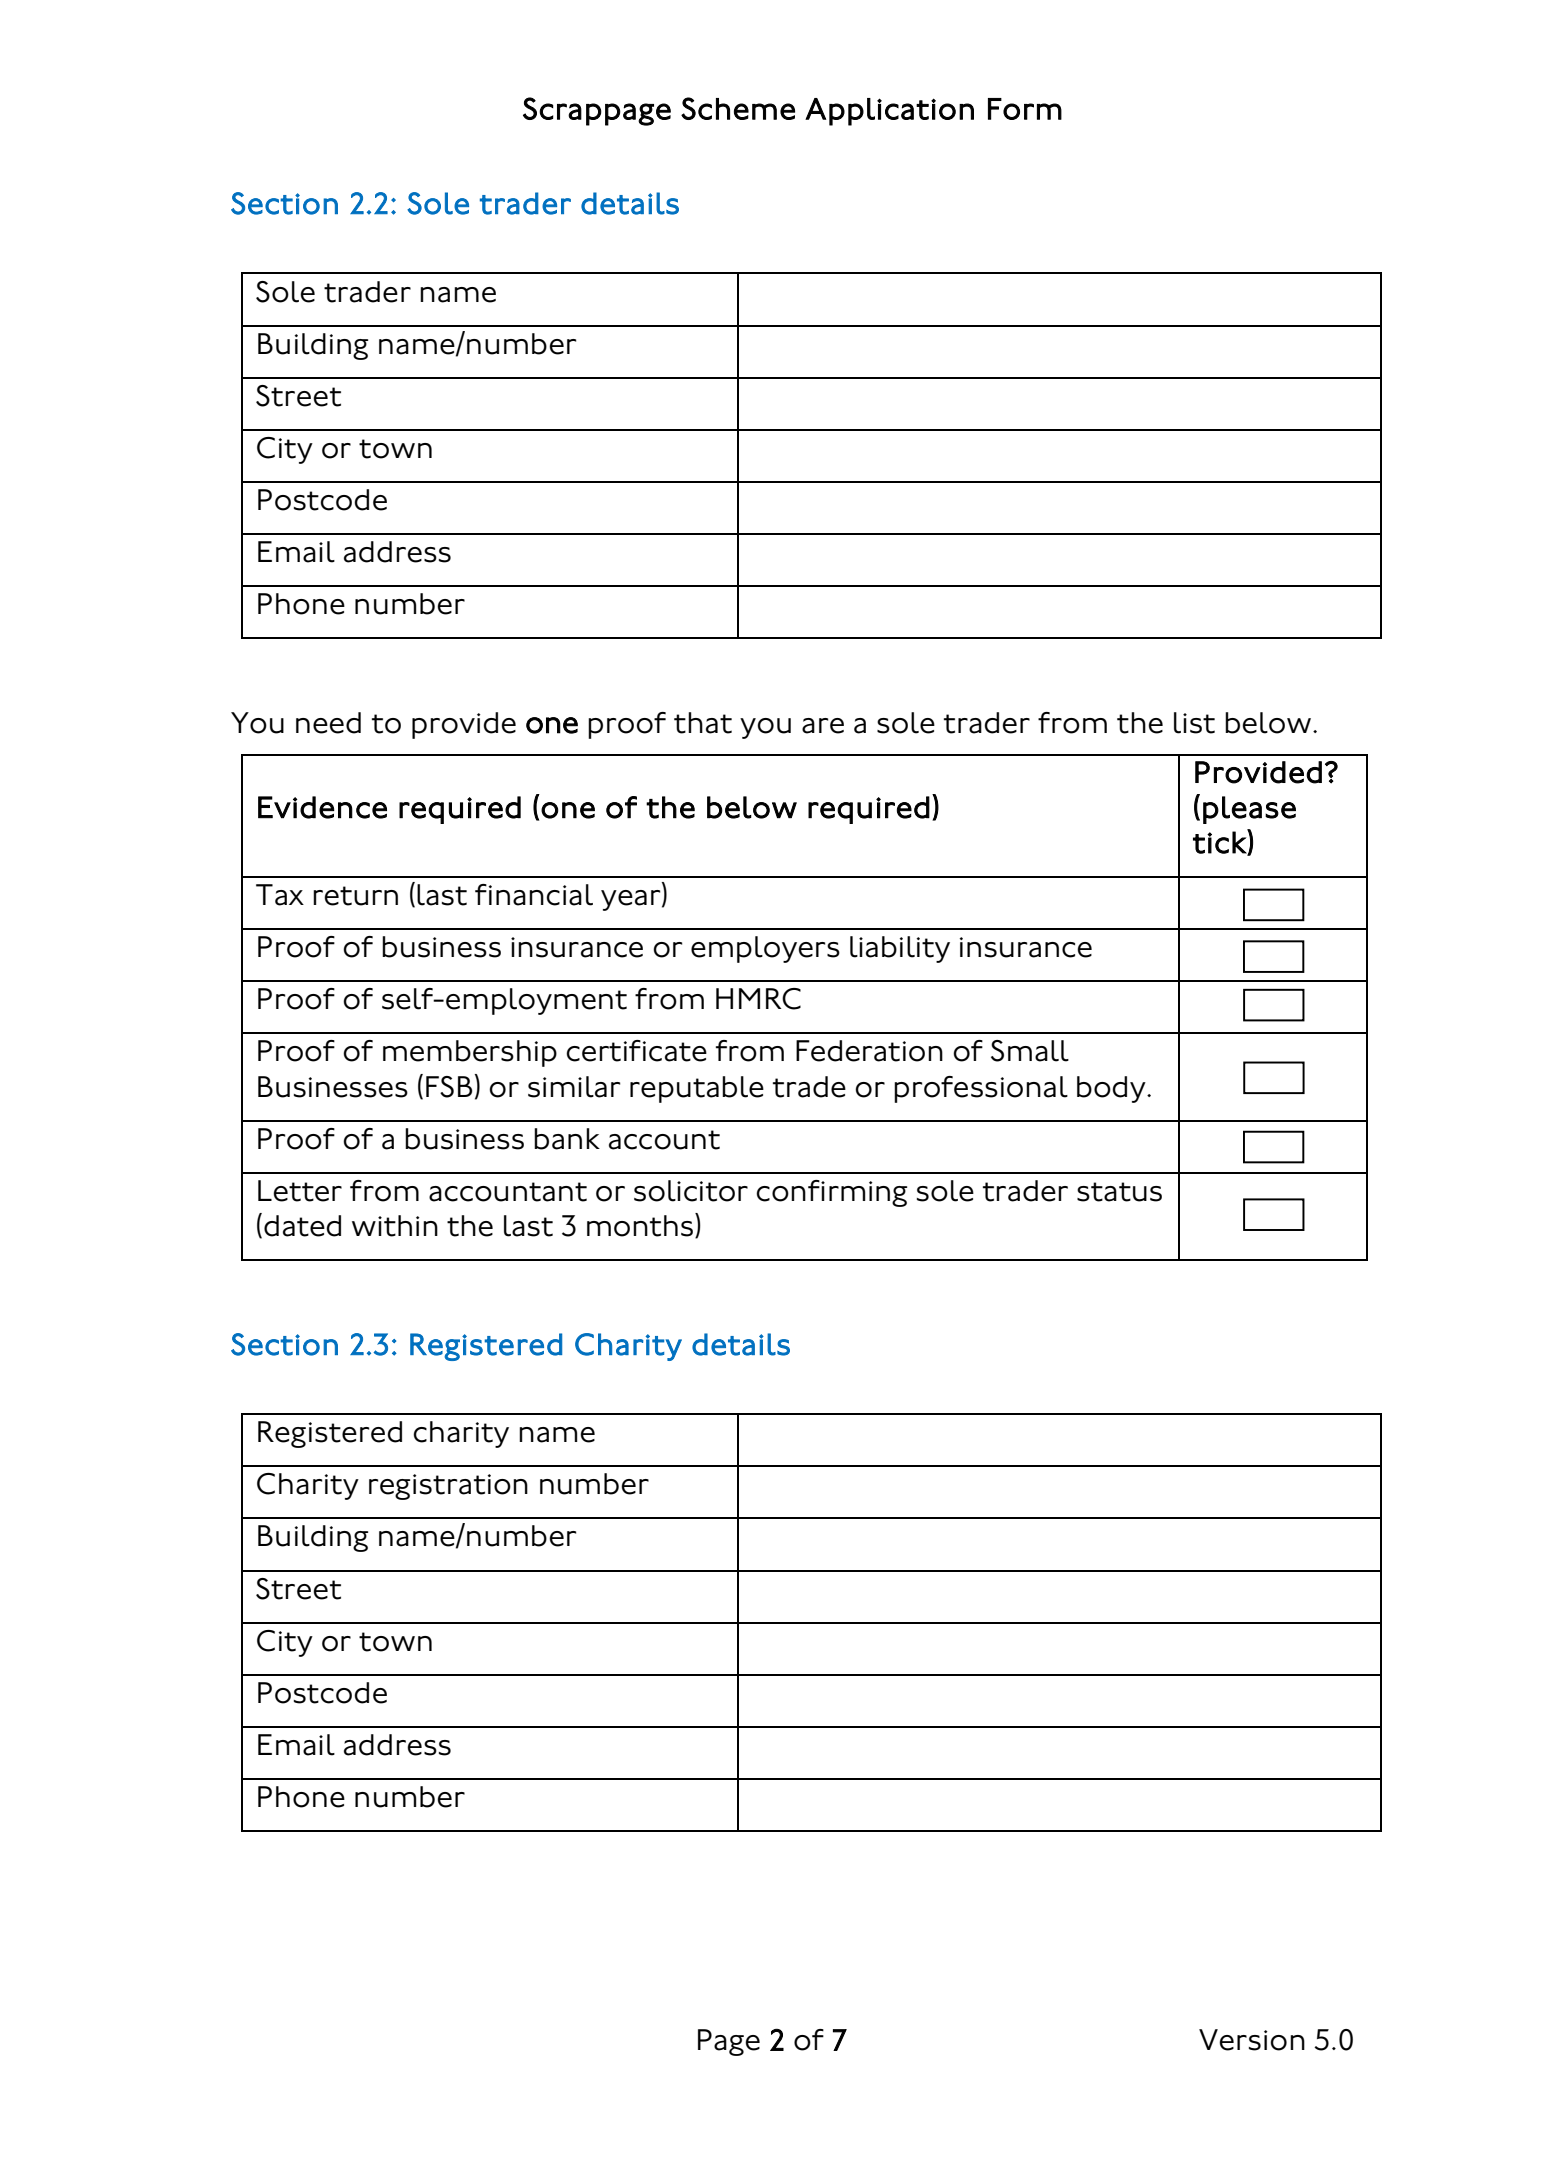  What do you see at coordinates (738, 108) in the screenshot?
I see `Scheme` at bounding box center [738, 108].
